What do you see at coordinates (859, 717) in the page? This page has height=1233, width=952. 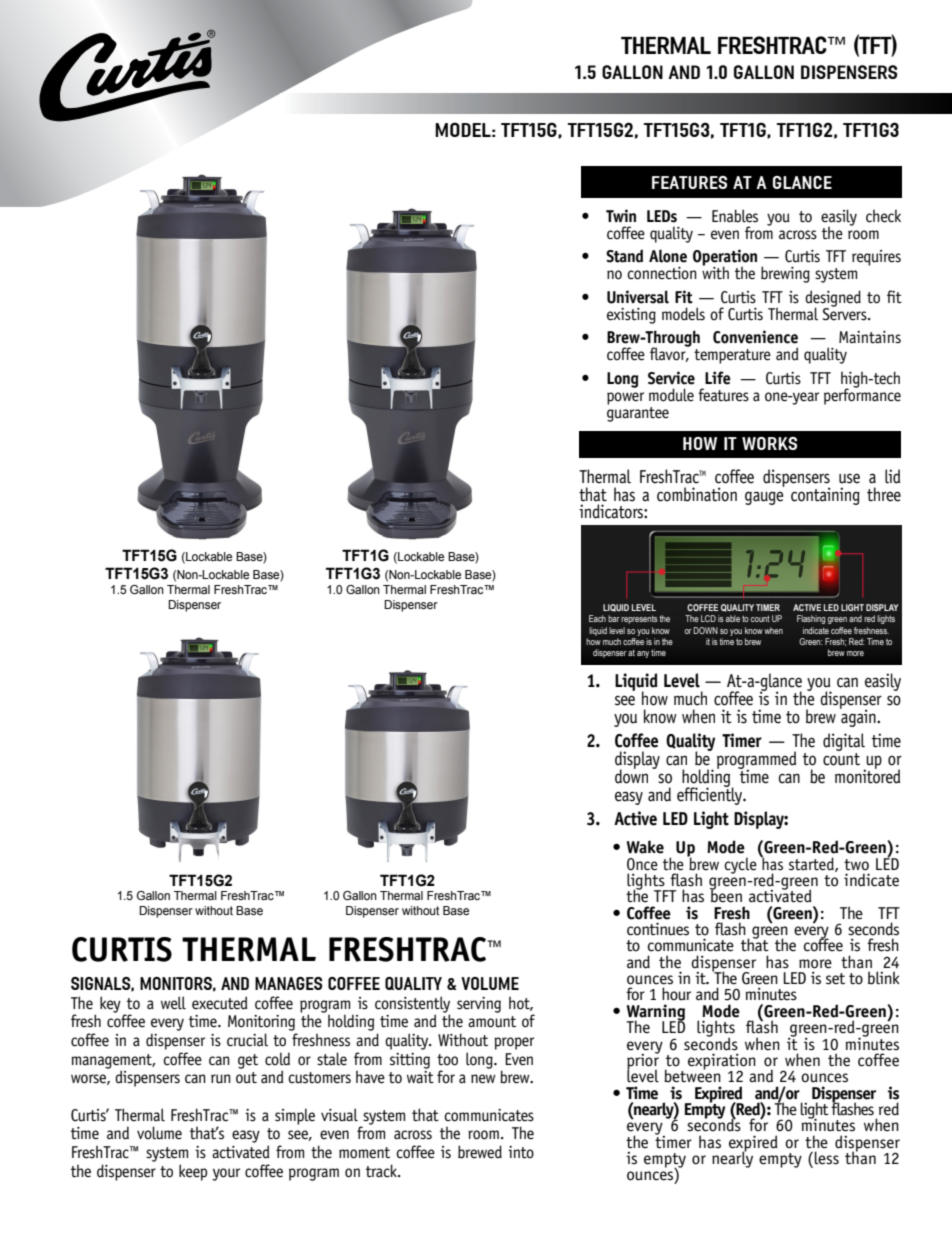 I see `again` at bounding box center [859, 717].
